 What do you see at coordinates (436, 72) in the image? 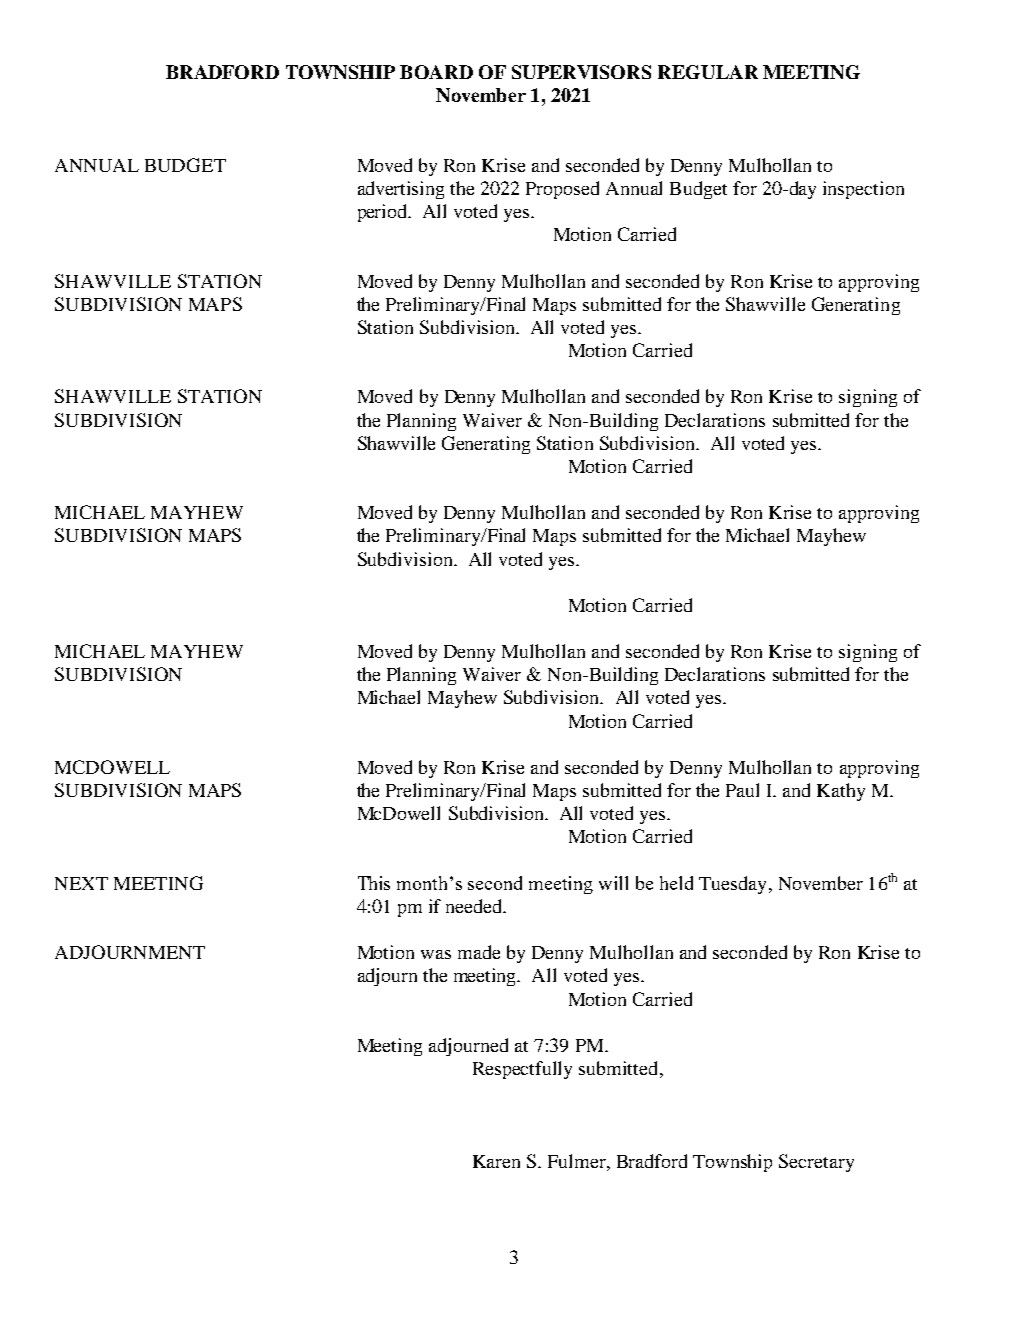
I see `BOARD` at bounding box center [436, 72].
